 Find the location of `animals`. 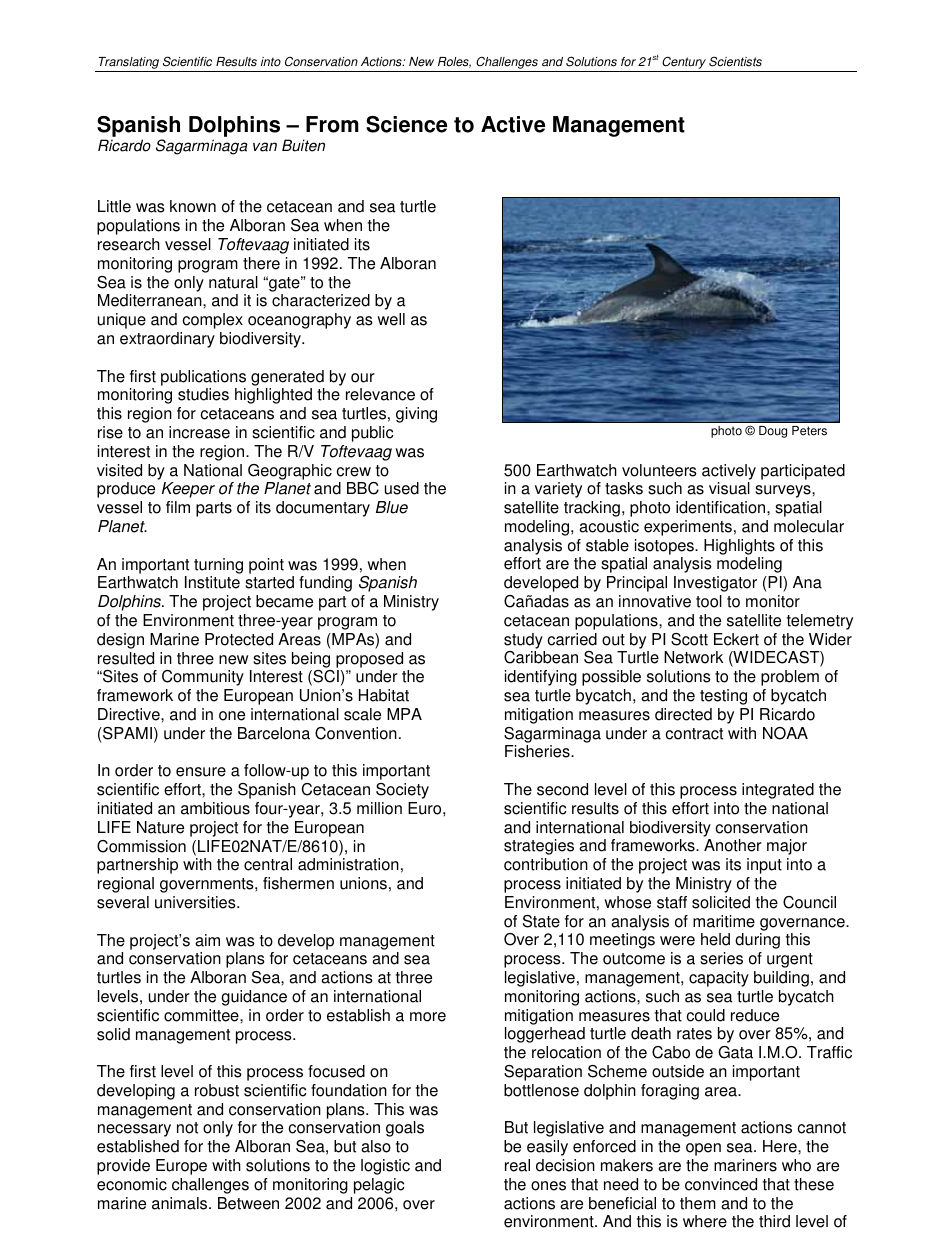

animals is located at coordinates (181, 1203).
